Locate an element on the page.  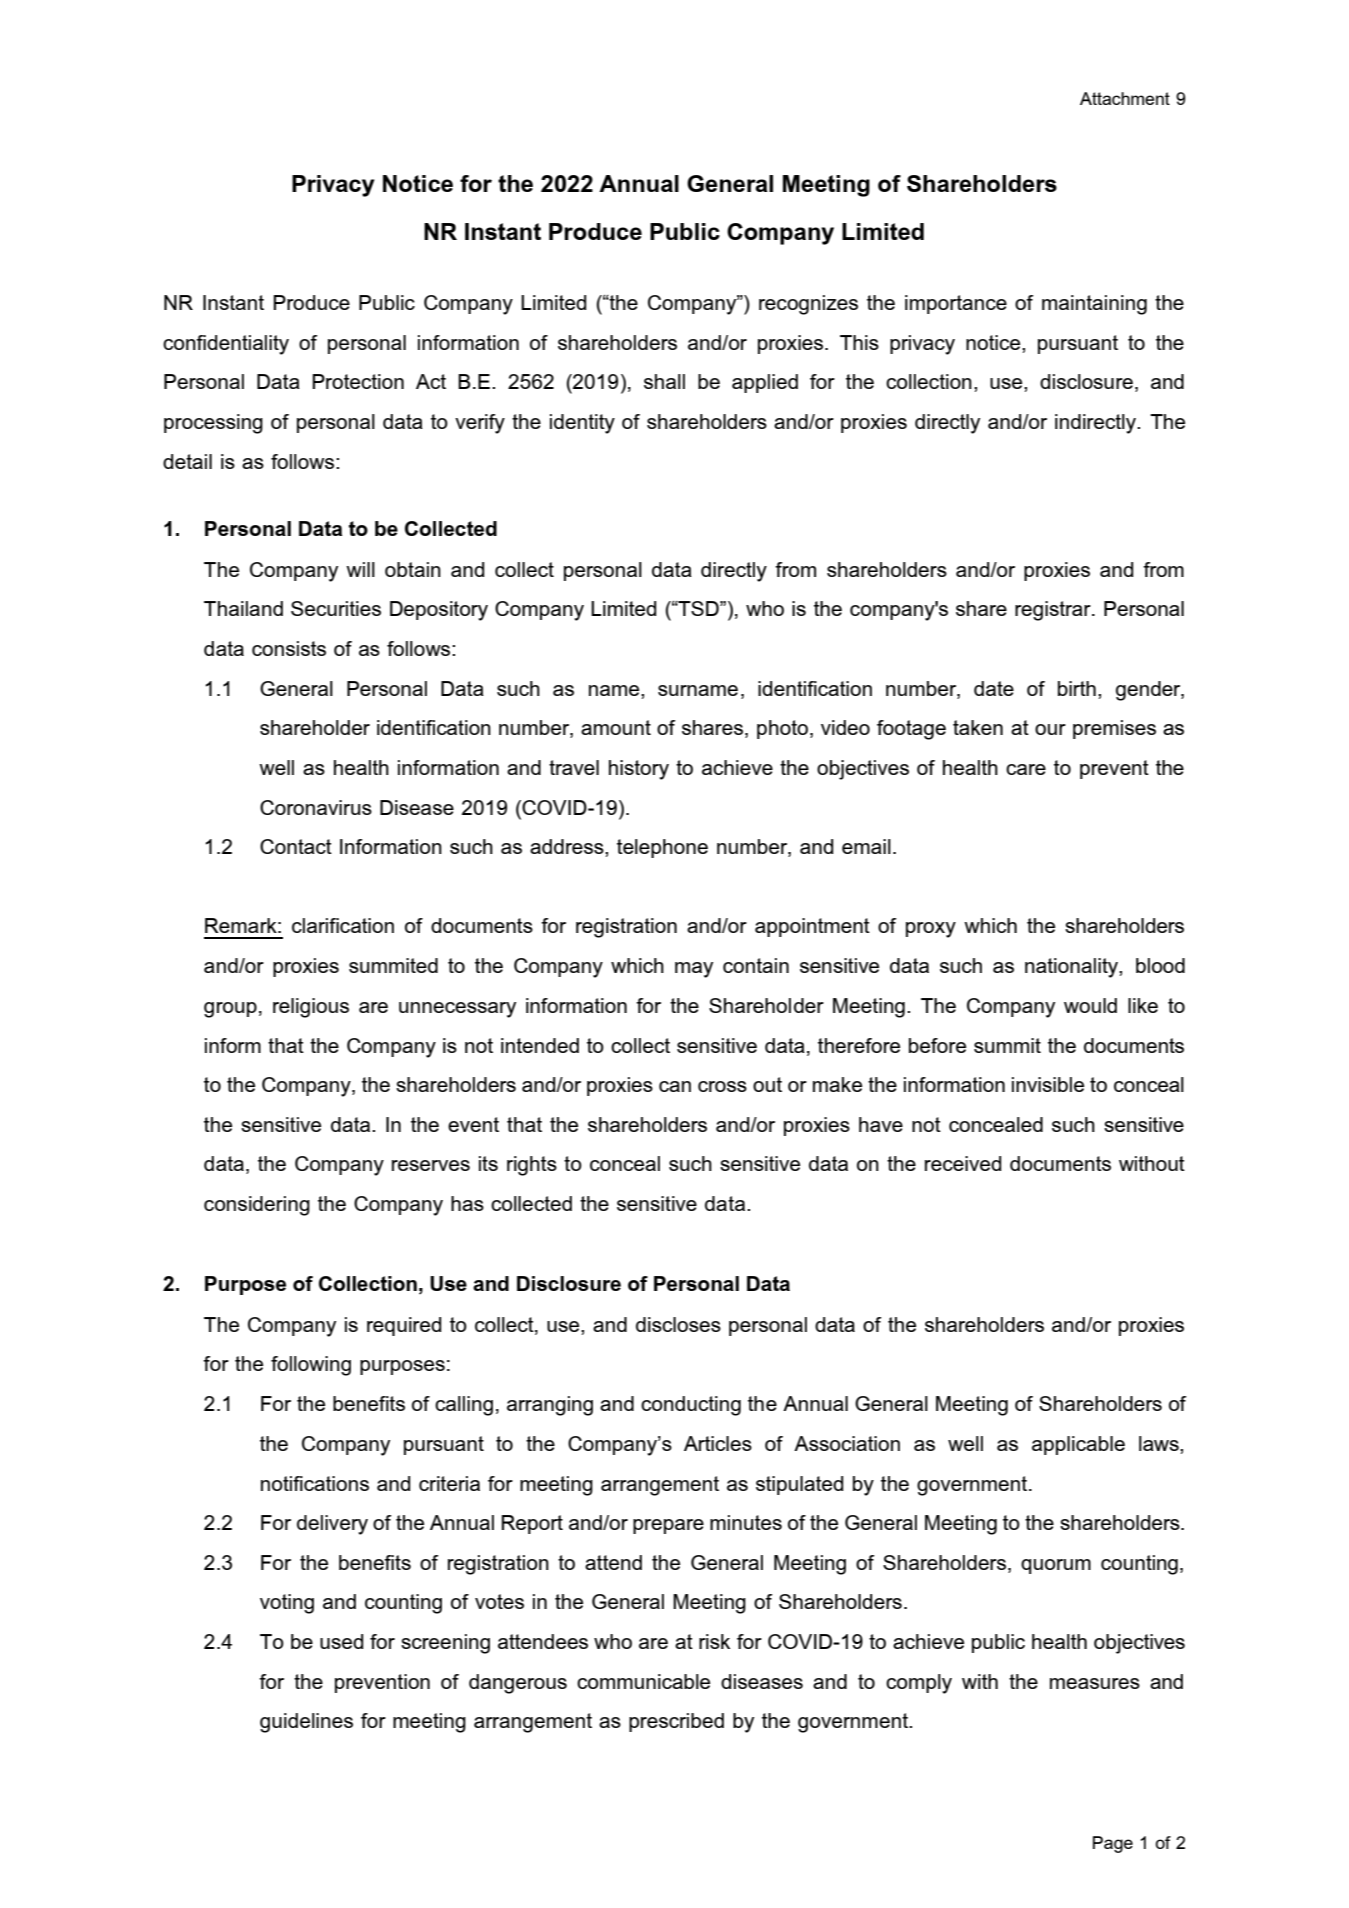
will is located at coordinates (360, 569).
